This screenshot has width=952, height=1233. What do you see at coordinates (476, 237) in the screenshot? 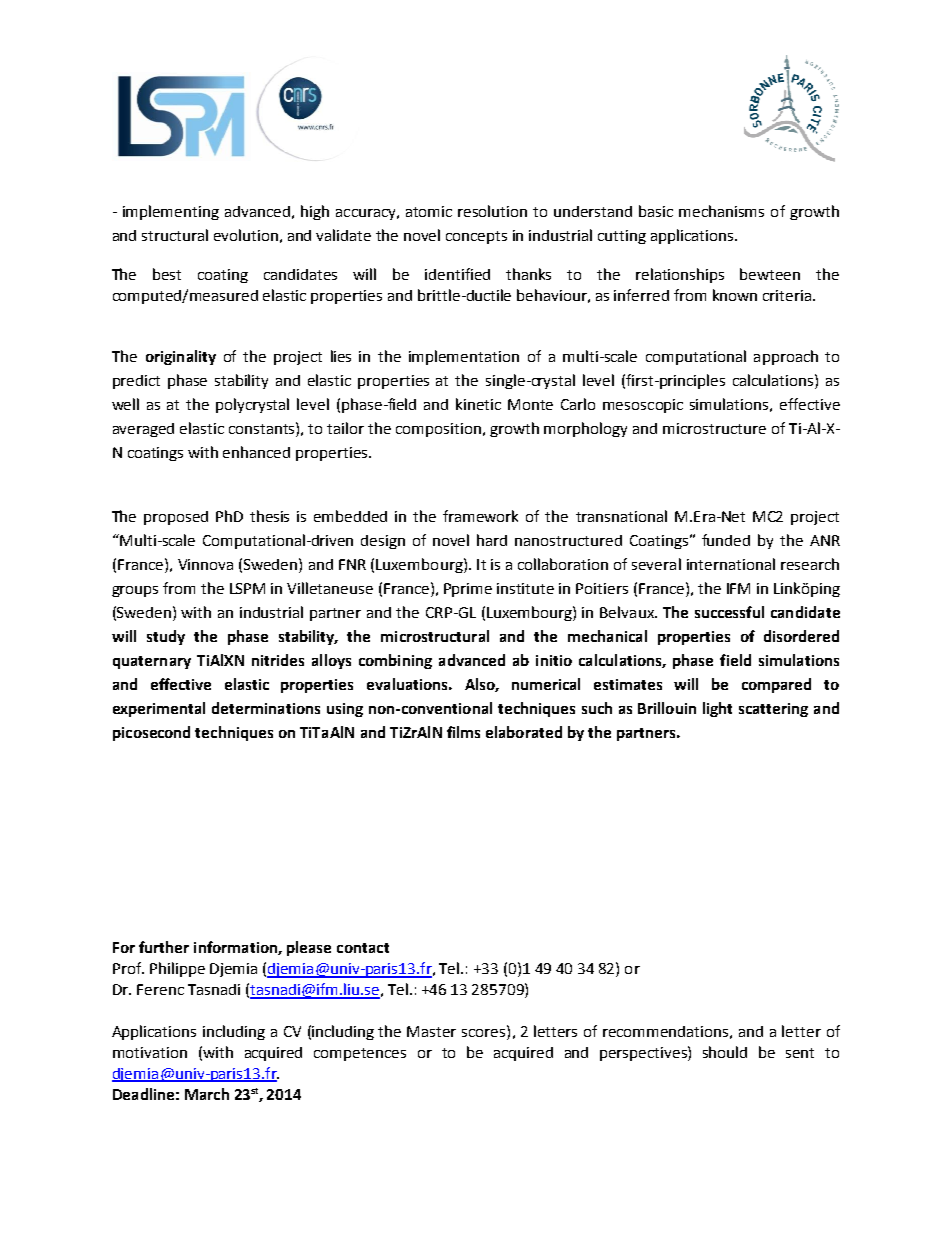
I see `concepts` at bounding box center [476, 237].
